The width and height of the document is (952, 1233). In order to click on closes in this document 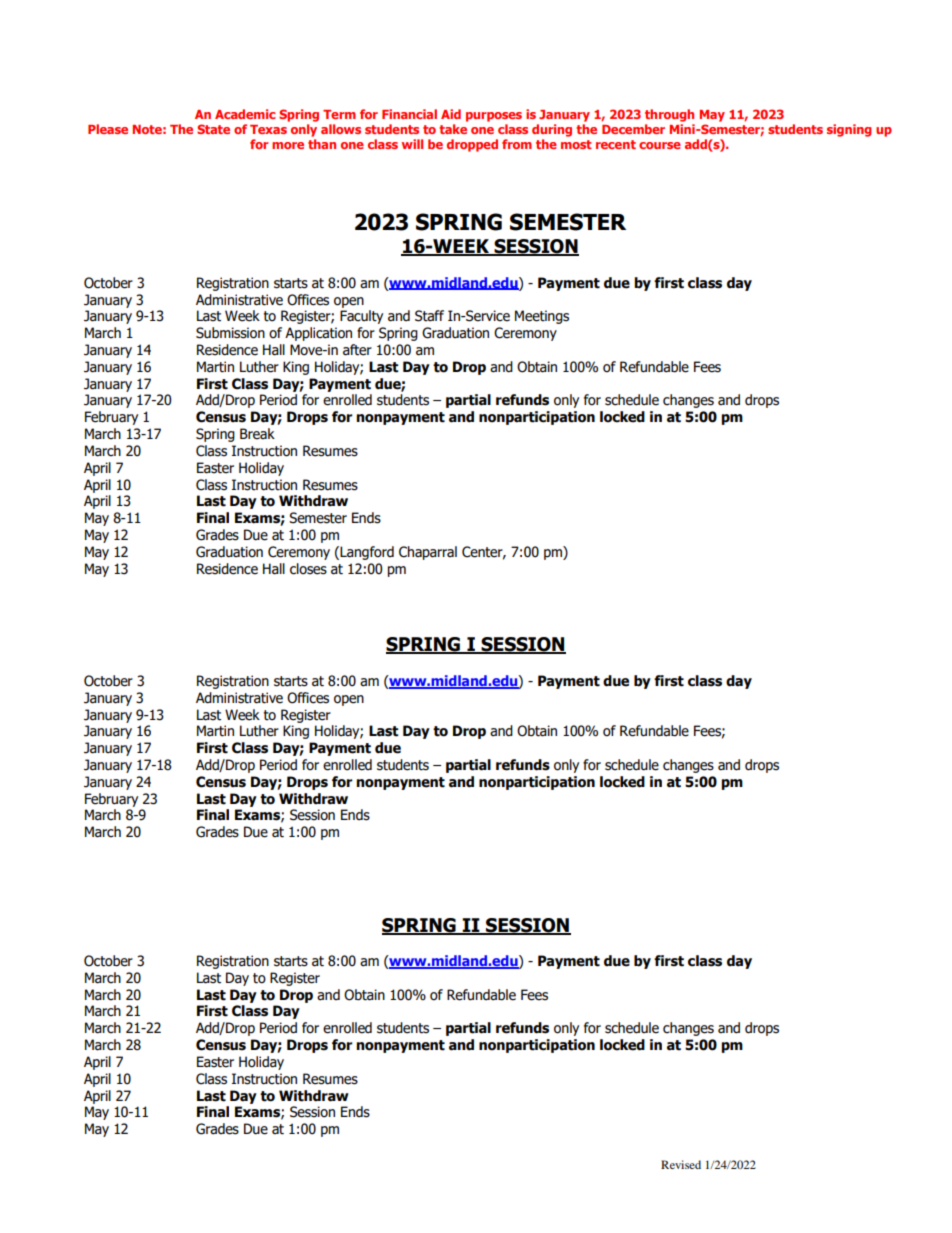, I will do `click(308, 569)`.
